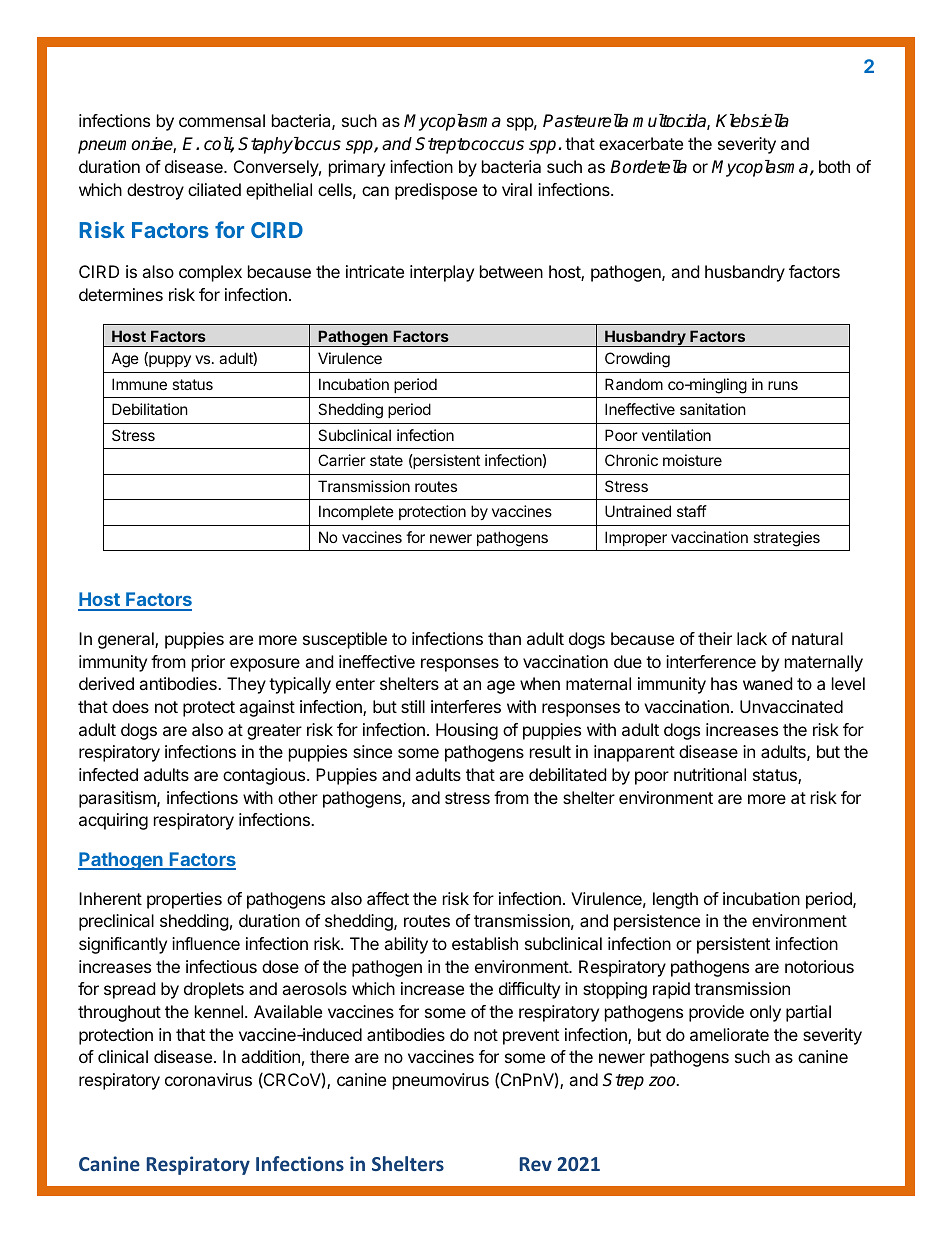  Describe the element at coordinates (467, 731) in the screenshot. I see `Housing` at that location.
